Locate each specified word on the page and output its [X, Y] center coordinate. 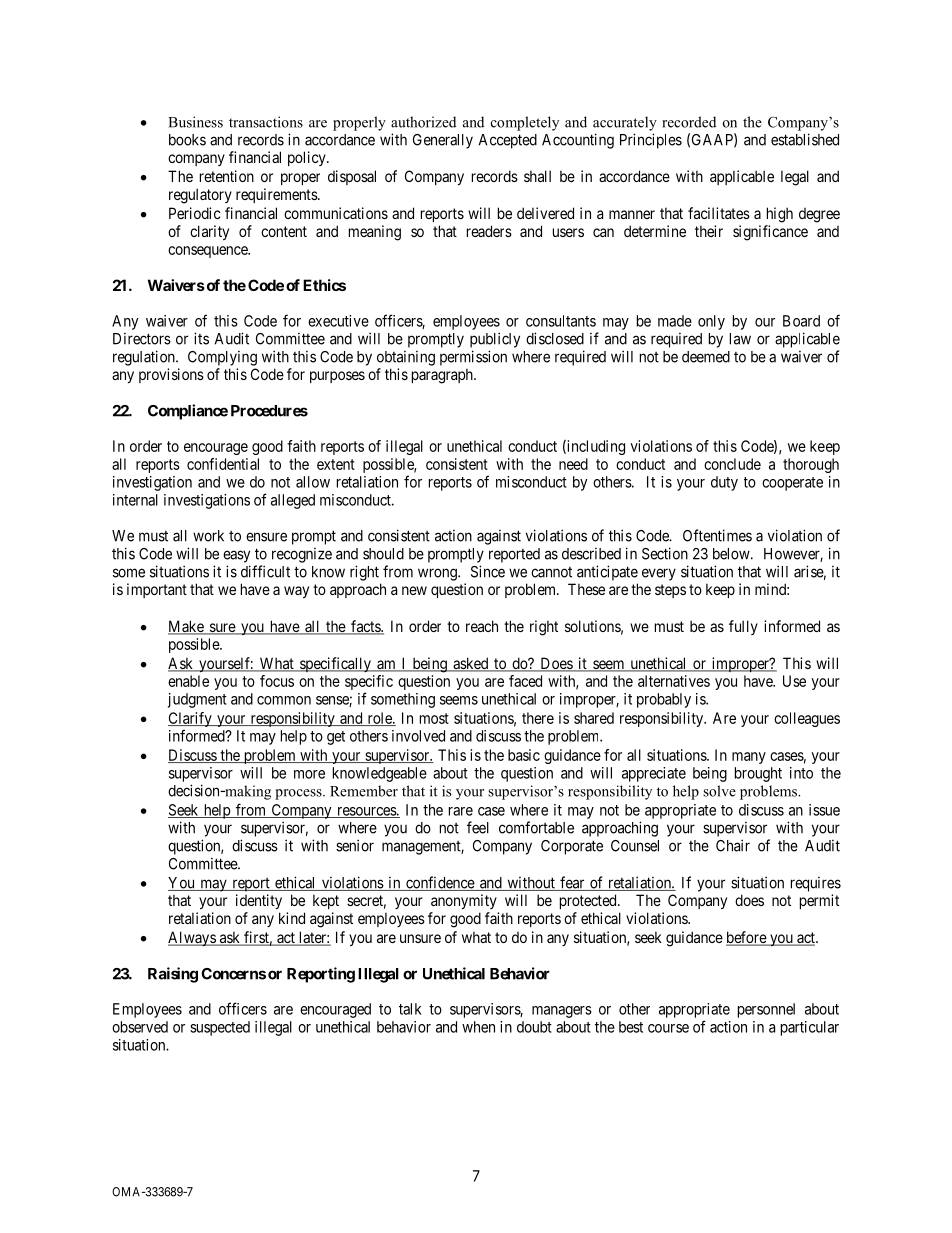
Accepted [508, 141]
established [805, 139]
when [478, 1027]
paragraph [443, 376]
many [749, 758]
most [434, 718]
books [187, 140]
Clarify [191, 719]
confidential [223, 464]
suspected [220, 1028]
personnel [766, 1010]
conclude [732, 464]
